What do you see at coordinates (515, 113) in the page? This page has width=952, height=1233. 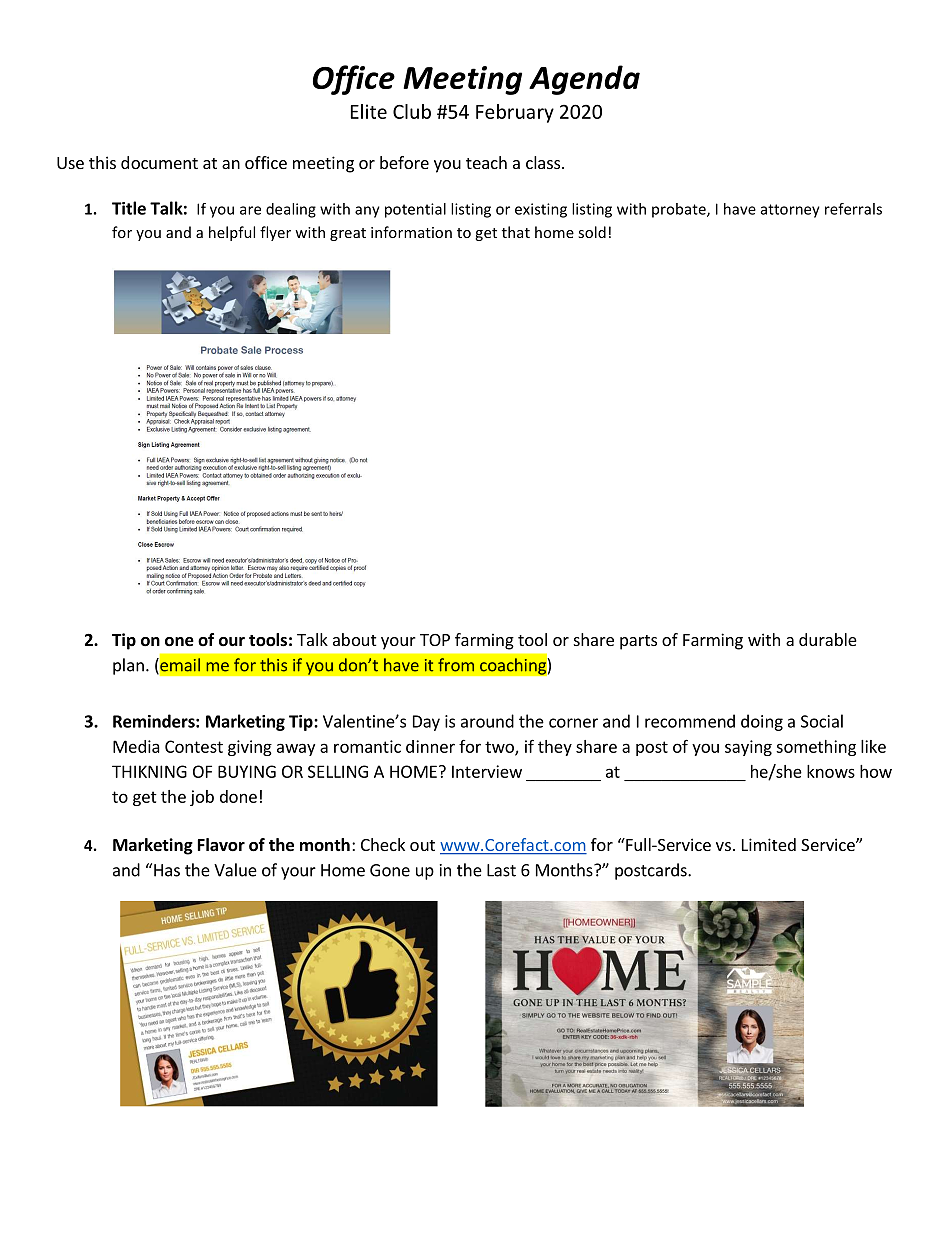 I see `February` at bounding box center [515, 113].
